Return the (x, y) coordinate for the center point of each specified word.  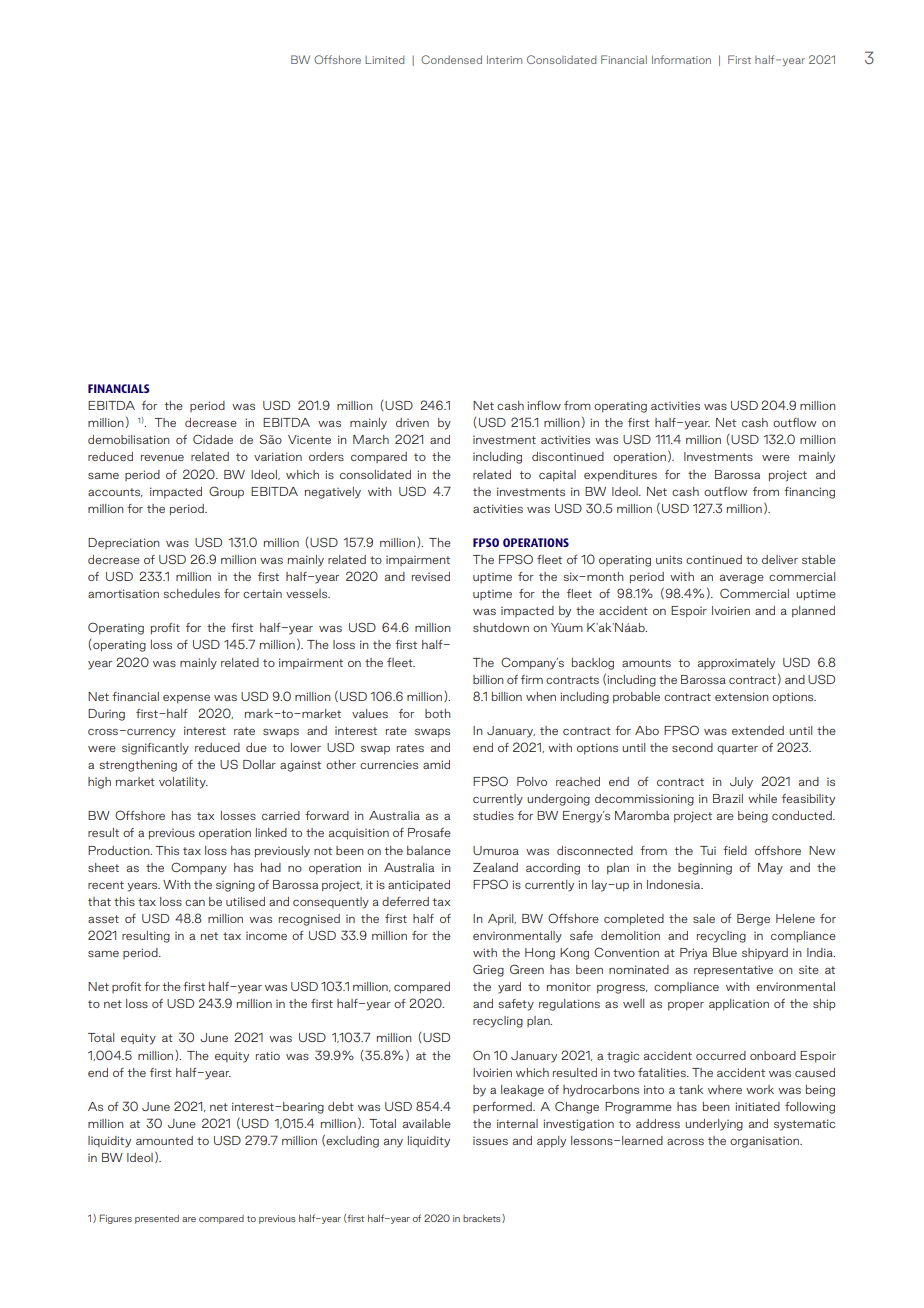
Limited (384, 59)
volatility (183, 783)
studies (493, 815)
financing (809, 493)
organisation (765, 1142)
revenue (162, 457)
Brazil (728, 798)
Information (681, 59)
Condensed (451, 59)
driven (412, 422)
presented (157, 1219)
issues (490, 1141)
